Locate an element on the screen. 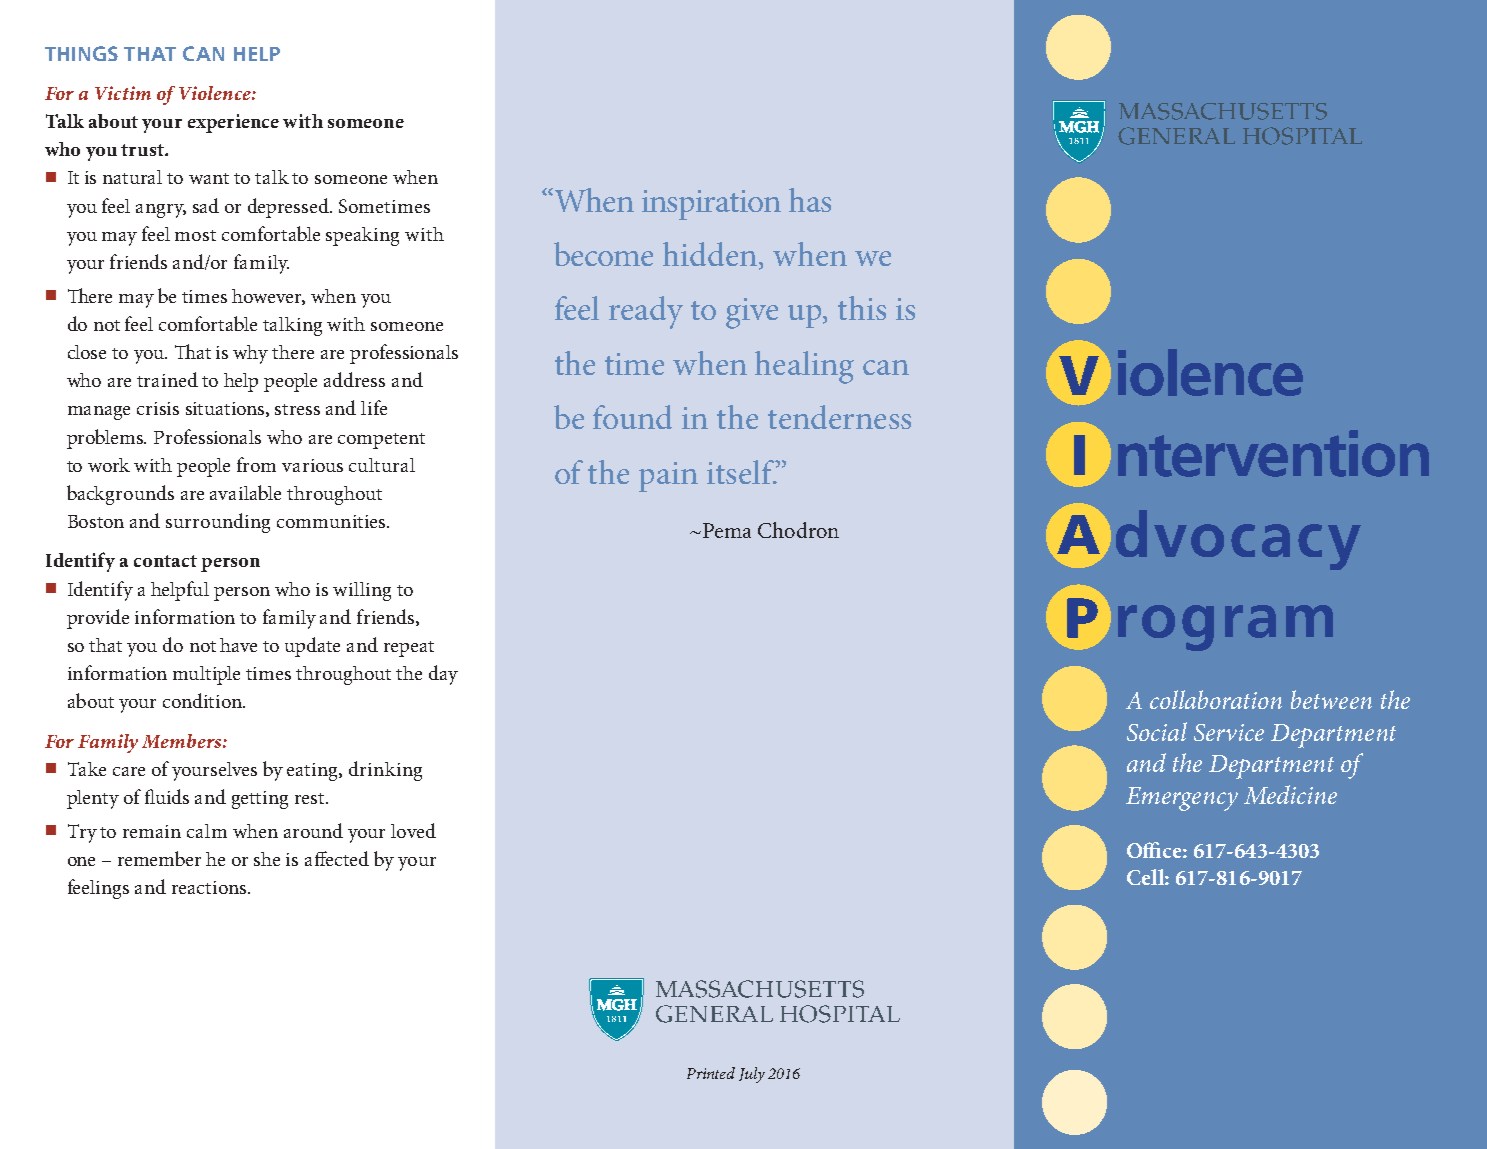 The image size is (1487, 1149). found is located at coordinates (632, 417).
